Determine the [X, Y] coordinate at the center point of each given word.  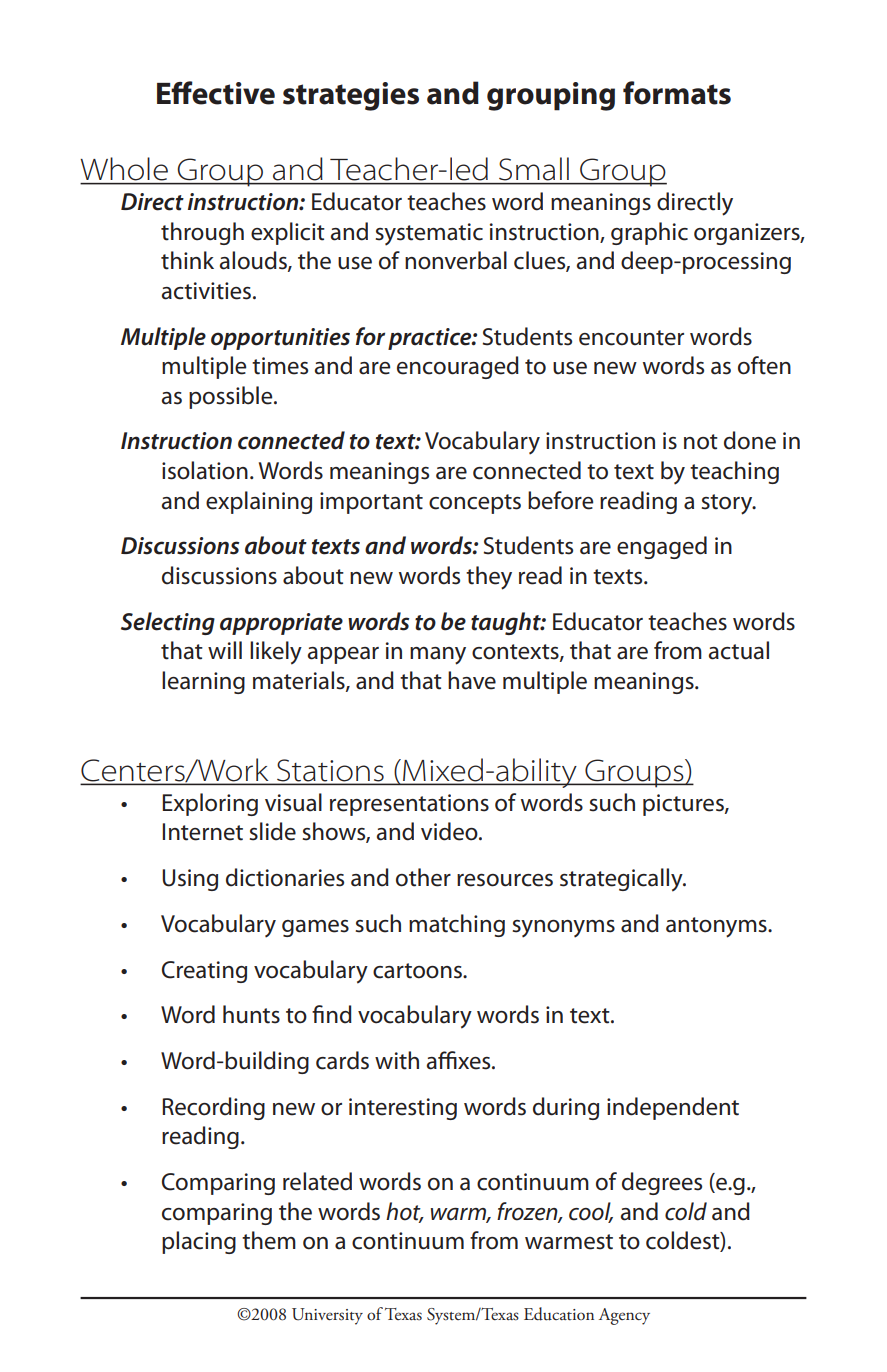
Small [534, 168]
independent [673, 1108]
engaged [662, 547]
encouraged [458, 367]
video [450, 831]
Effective [216, 93]
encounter [631, 338]
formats [677, 93]
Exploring [210, 804]
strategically [622, 880]
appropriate [281, 624]
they [489, 578]
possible [232, 397]
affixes [460, 1060]
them [269, 1240]
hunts [251, 1014]
